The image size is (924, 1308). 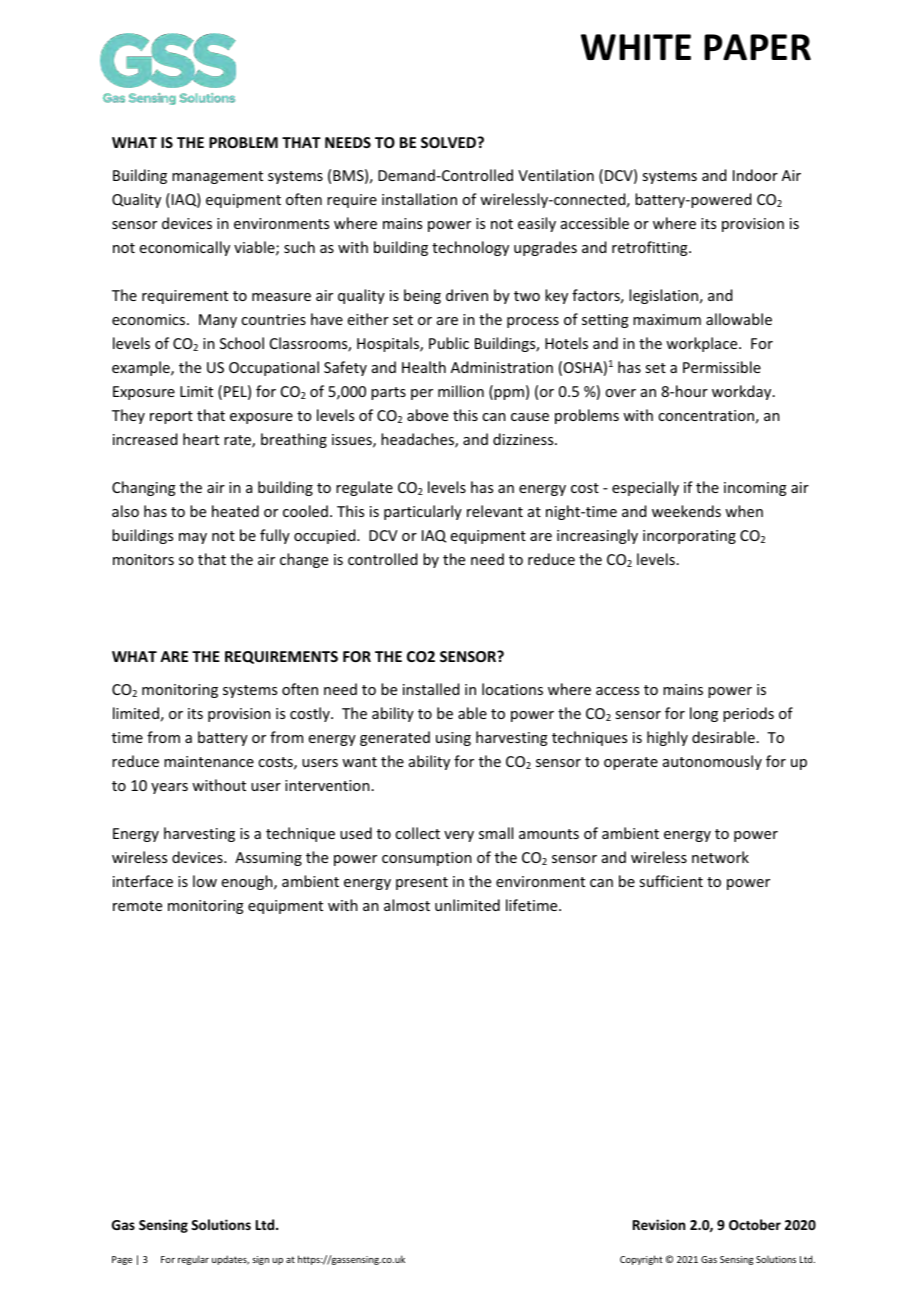 I want to click on management, so click(x=217, y=177).
